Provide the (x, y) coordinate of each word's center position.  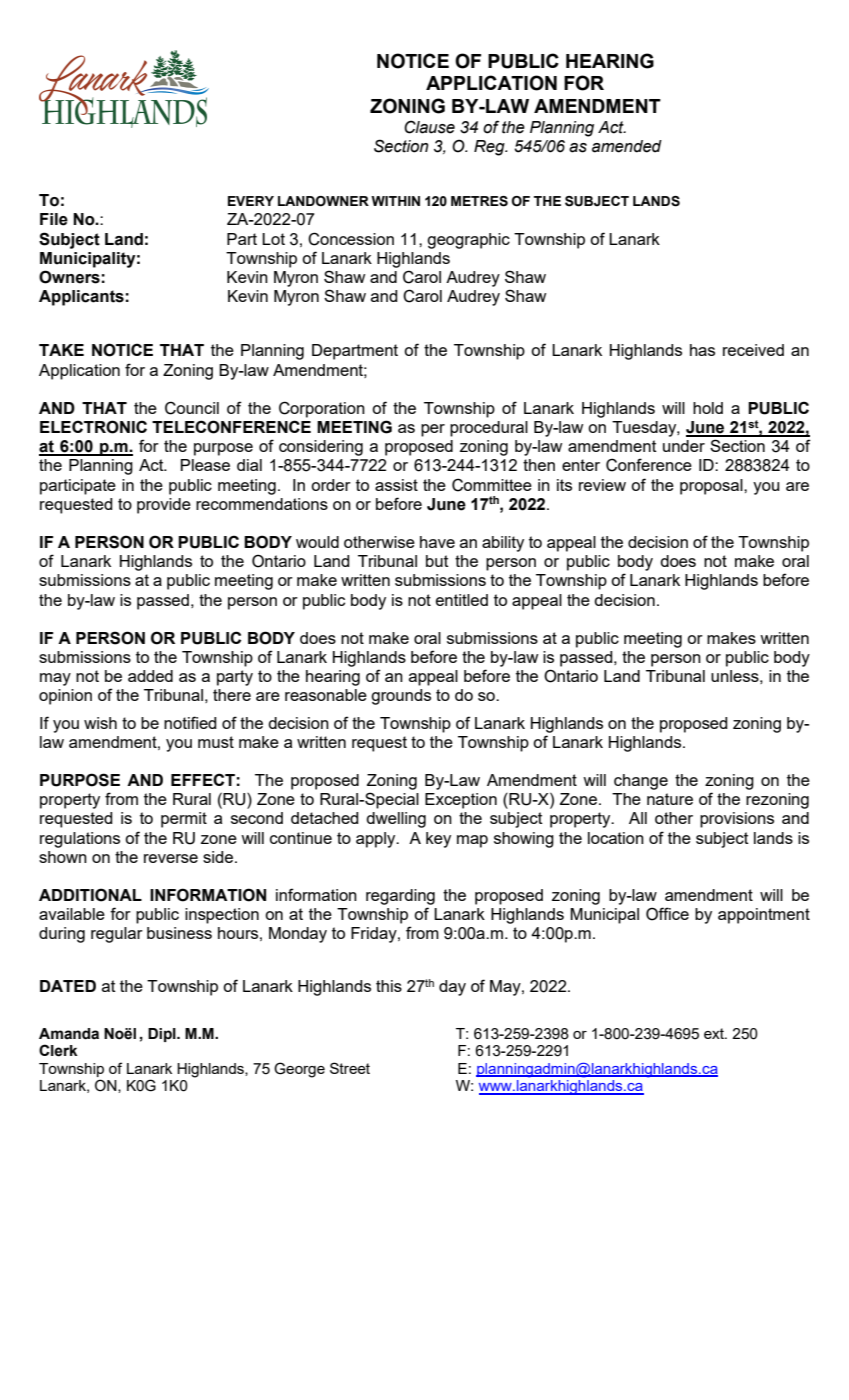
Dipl (163, 1035)
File (54, 219)
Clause (429, 127)
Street (350, 1068)
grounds (401, 697)
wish (100, 723)
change (641, 782)
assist (396, 485)
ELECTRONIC (93, 427)
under (684, 446)
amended (627, 146)
